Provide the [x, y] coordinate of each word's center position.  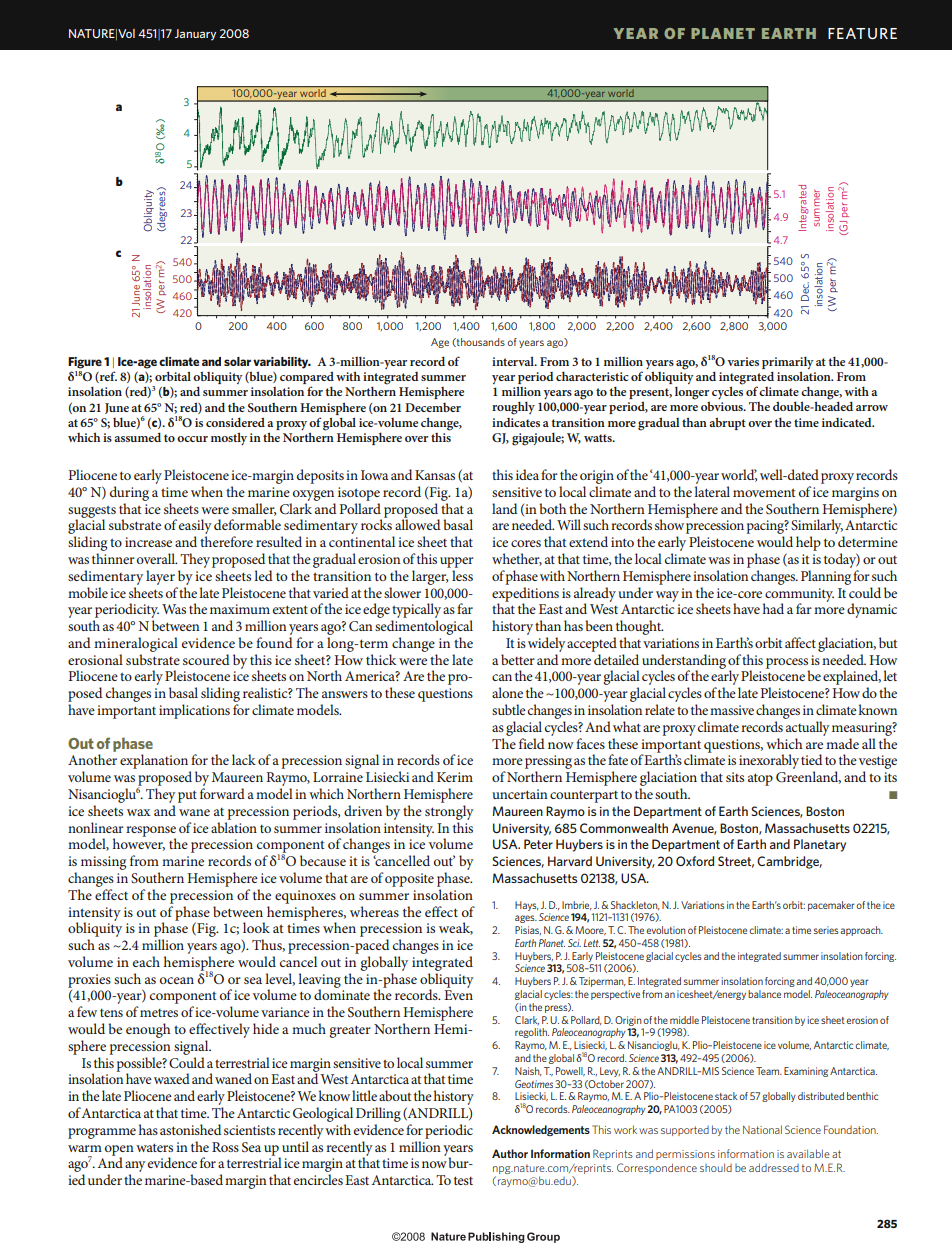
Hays [527, 906]
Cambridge [789, 862]
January [195, 35]
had [773, 608]
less [462, 575]
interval [514, 361]
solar [237, 361]
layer [160, 577]
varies [743, 361]
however [139, 843]
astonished [190, 1129]
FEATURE [862, 33]
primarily [788, 364]
